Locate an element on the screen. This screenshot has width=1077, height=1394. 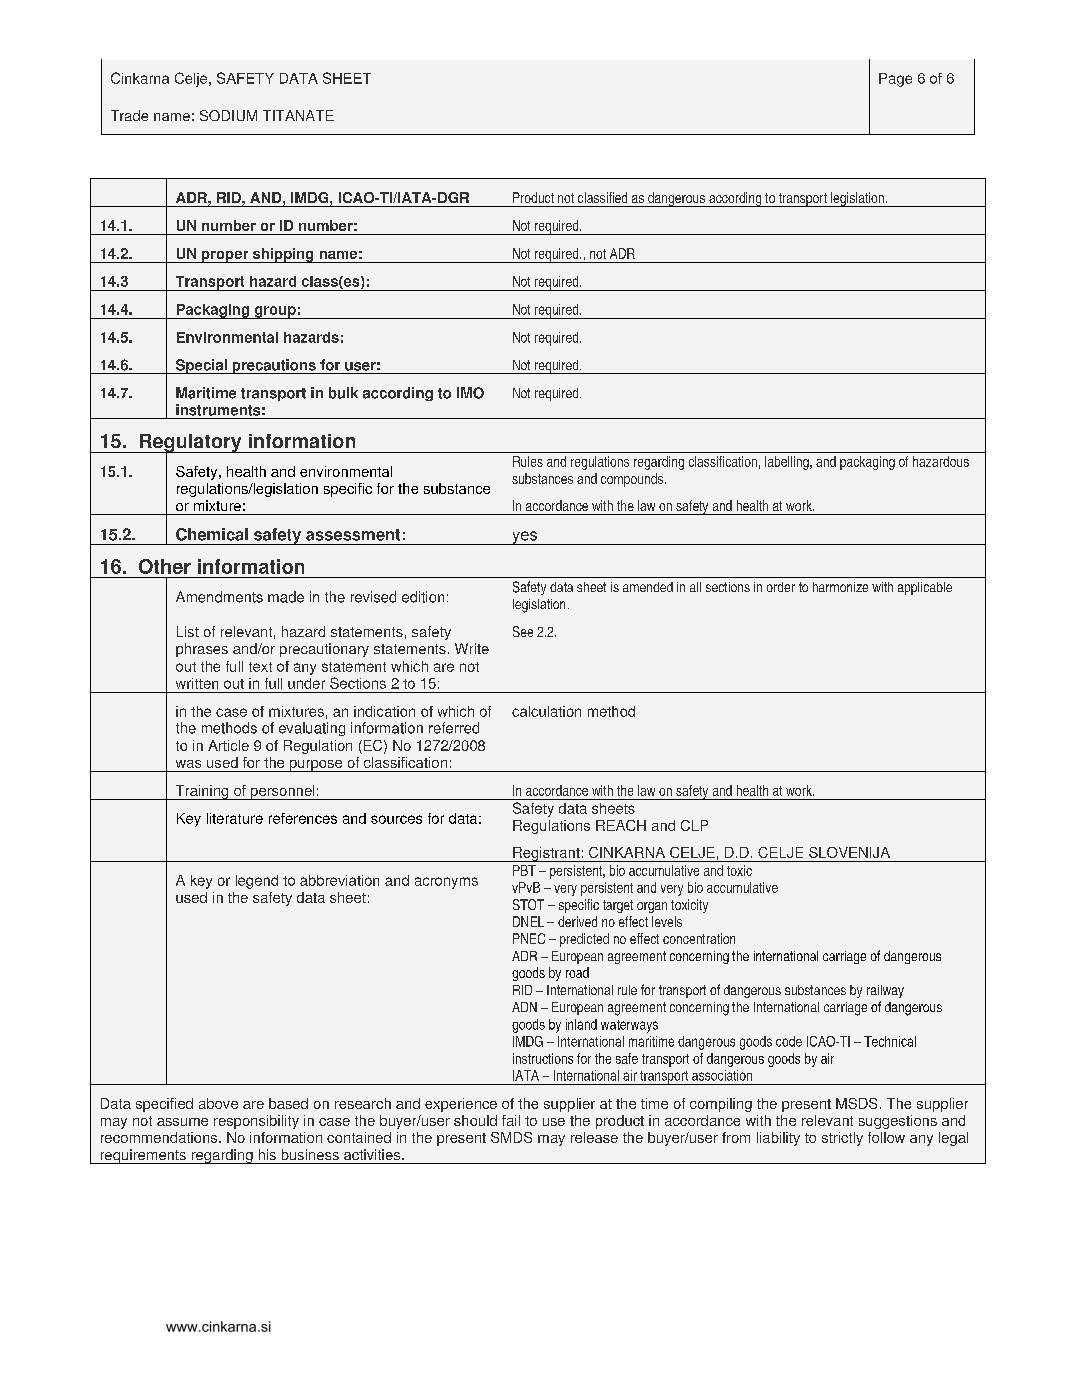
Amendments is located at coordinates (219, 597).
